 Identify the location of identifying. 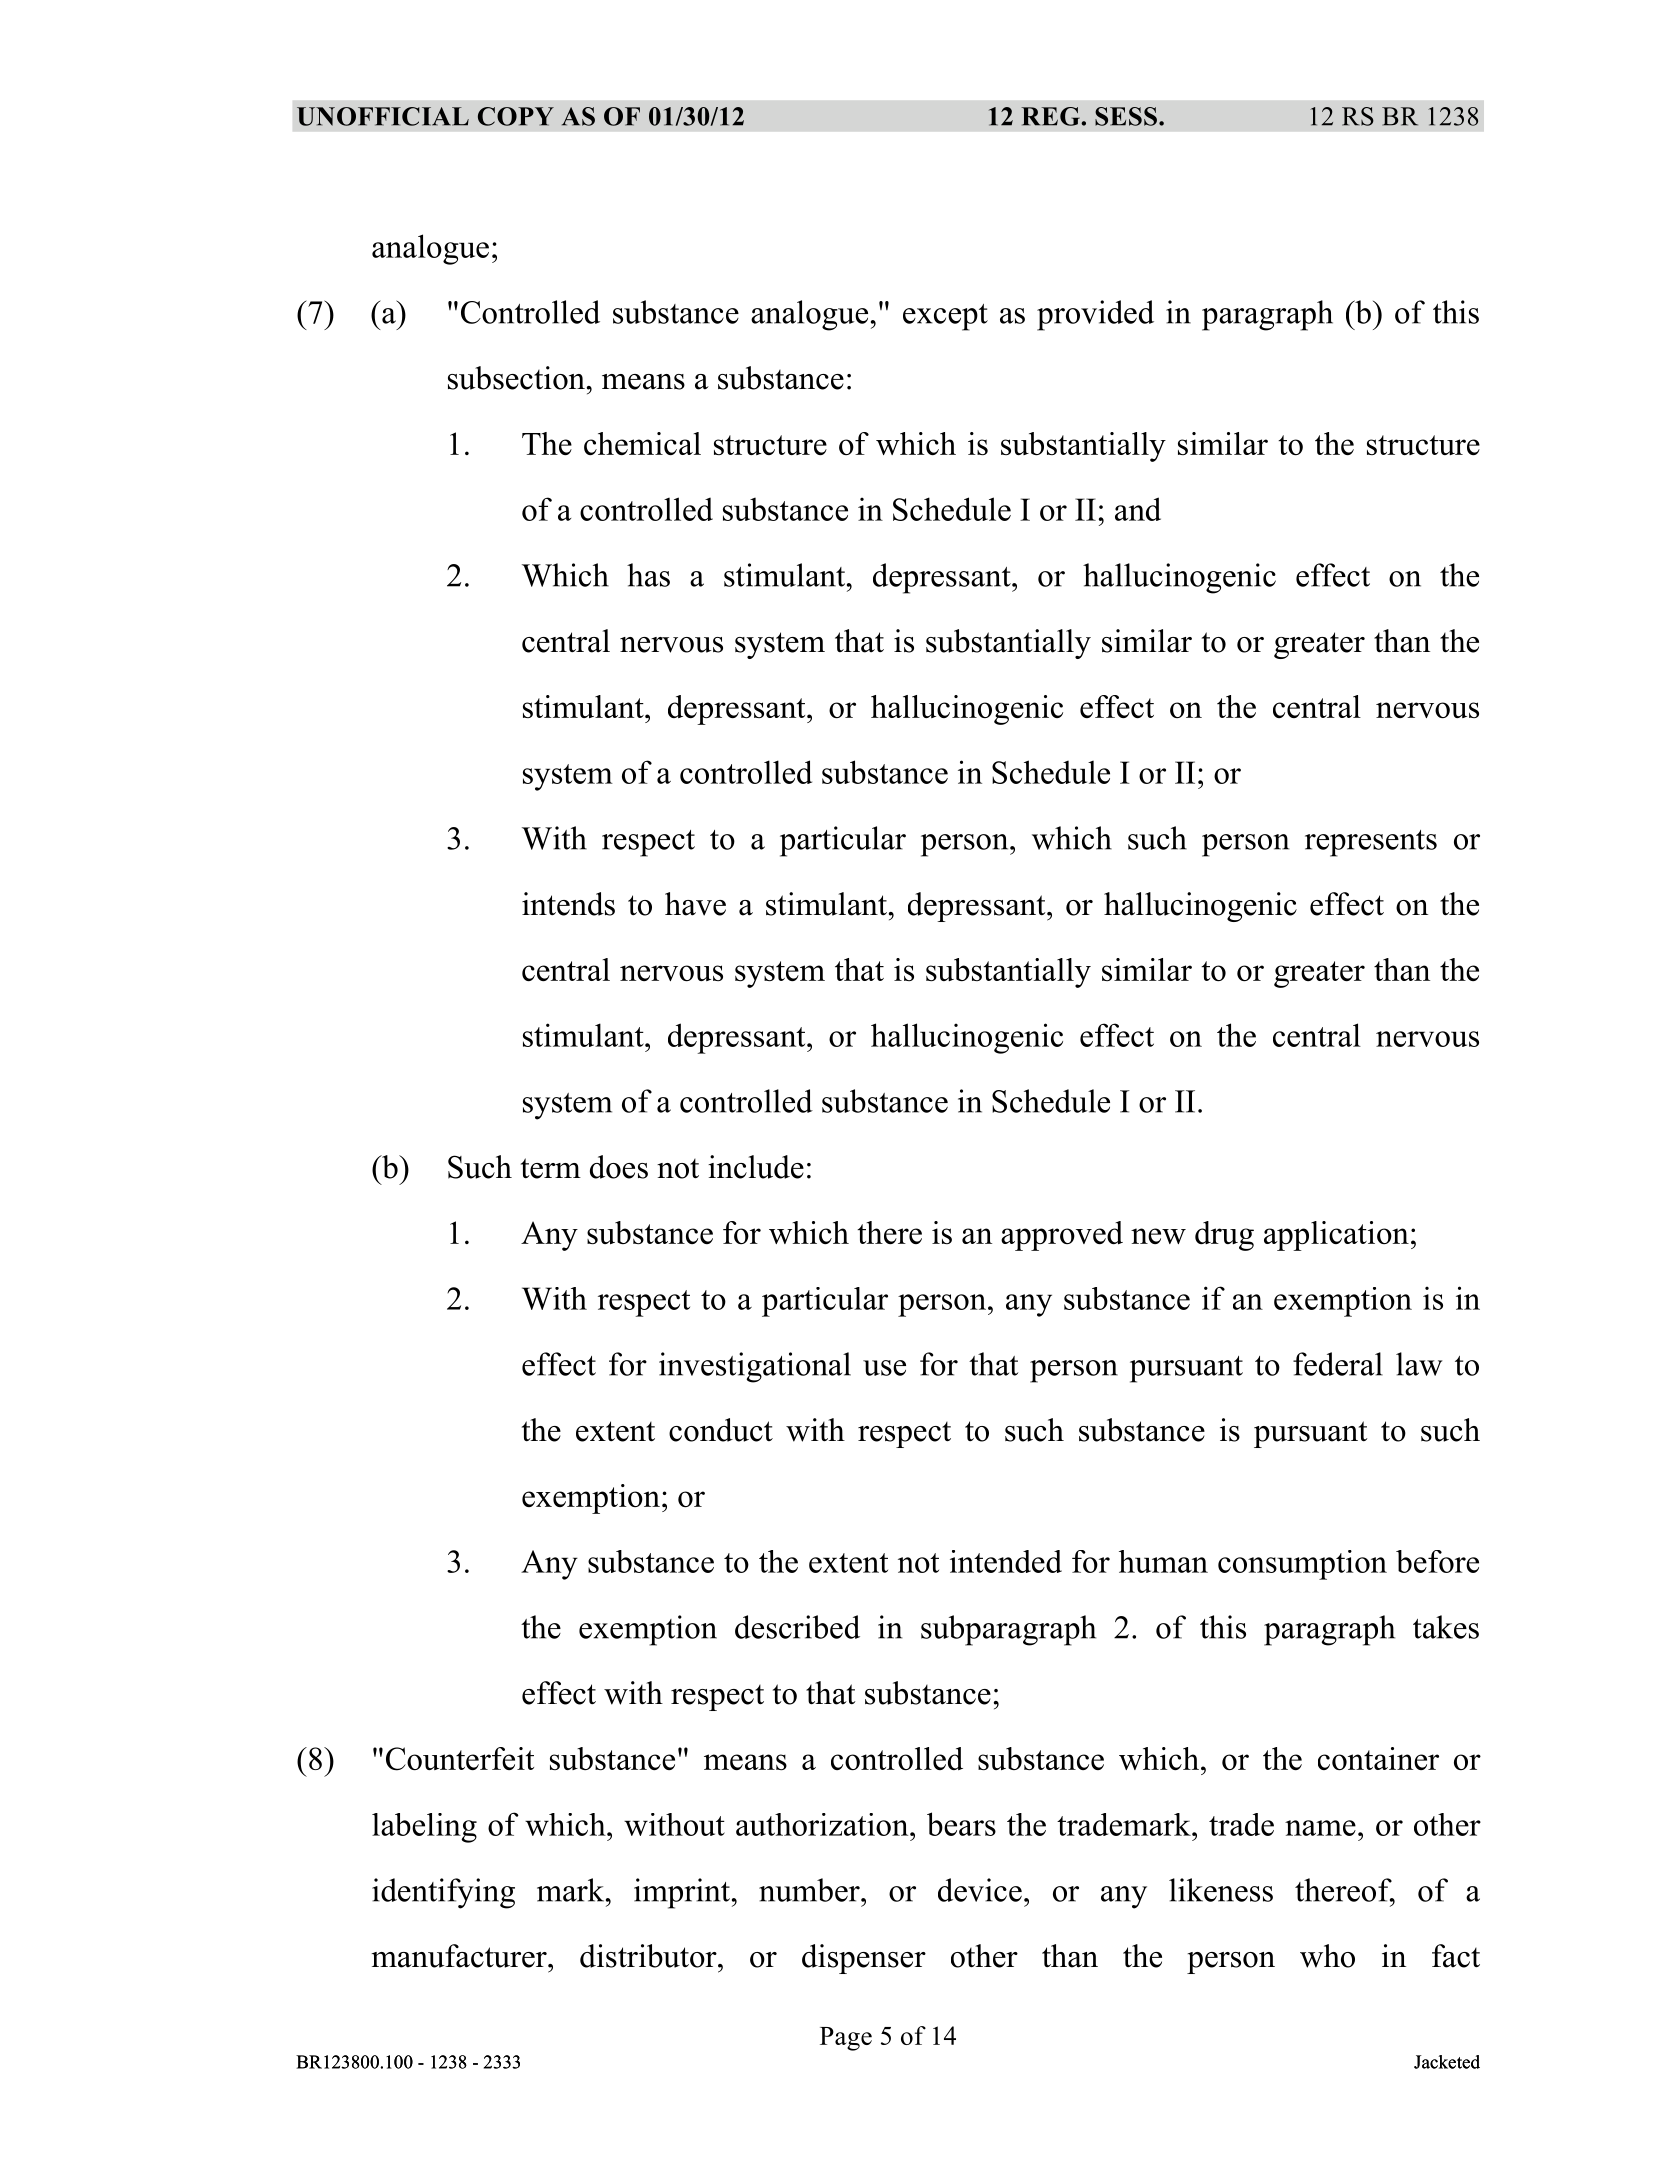
(443, 1893).
